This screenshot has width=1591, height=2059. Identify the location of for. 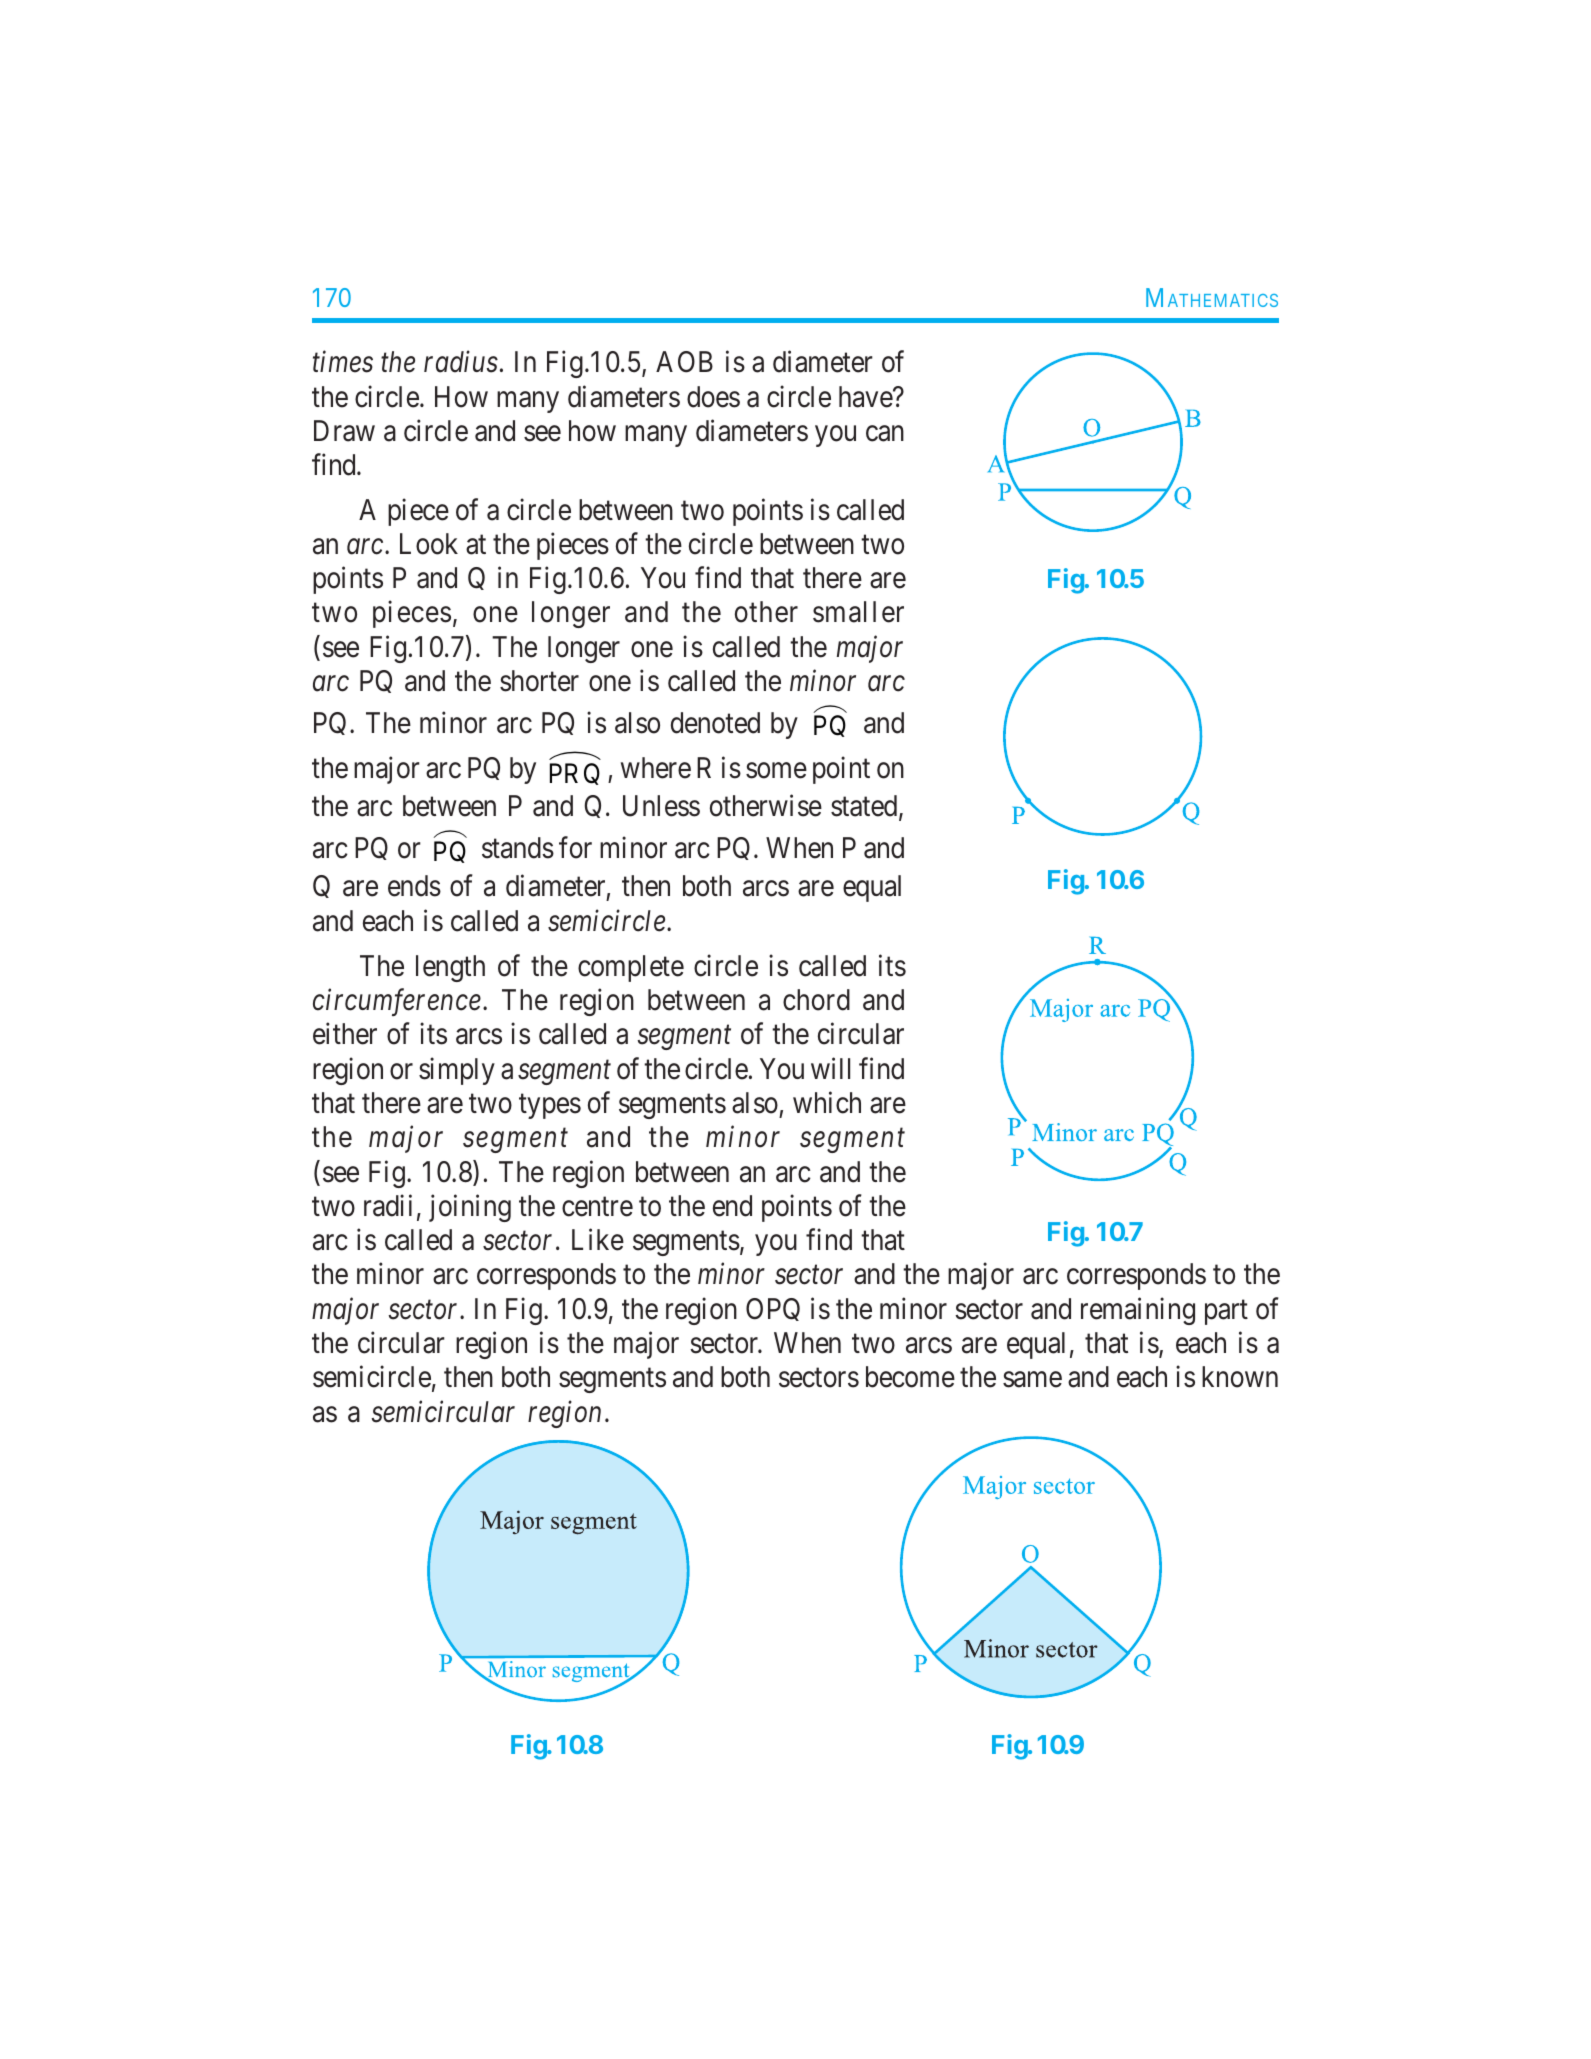
(575, 848).
